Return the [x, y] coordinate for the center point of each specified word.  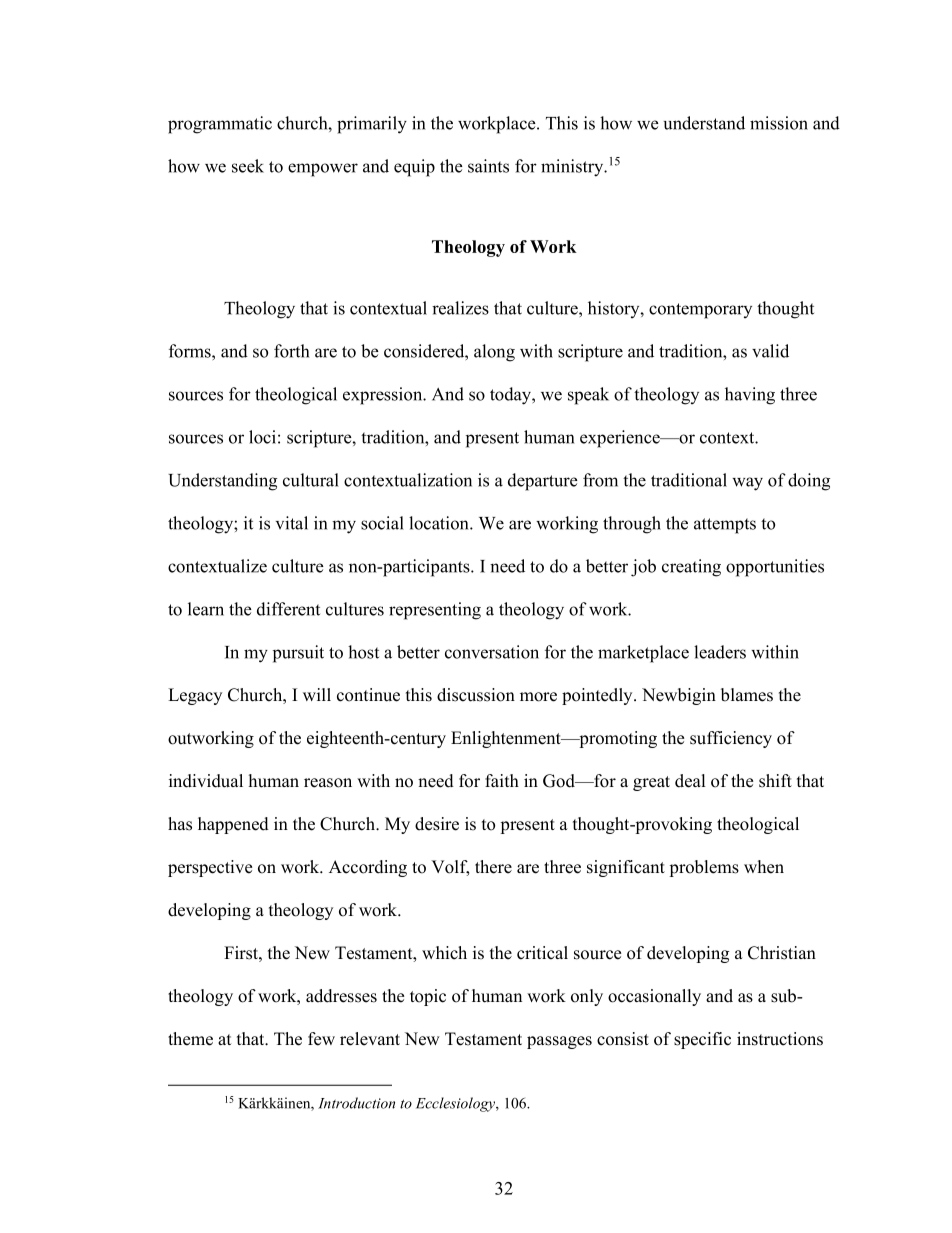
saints [488, 166]
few [321, 1039]
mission [779, 123]
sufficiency [731, 739]
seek [248, 166]
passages [559, 1042]
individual [206, 781]
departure [543, 482]
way [747, 484]
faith [502, 780]
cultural [311, 480]
